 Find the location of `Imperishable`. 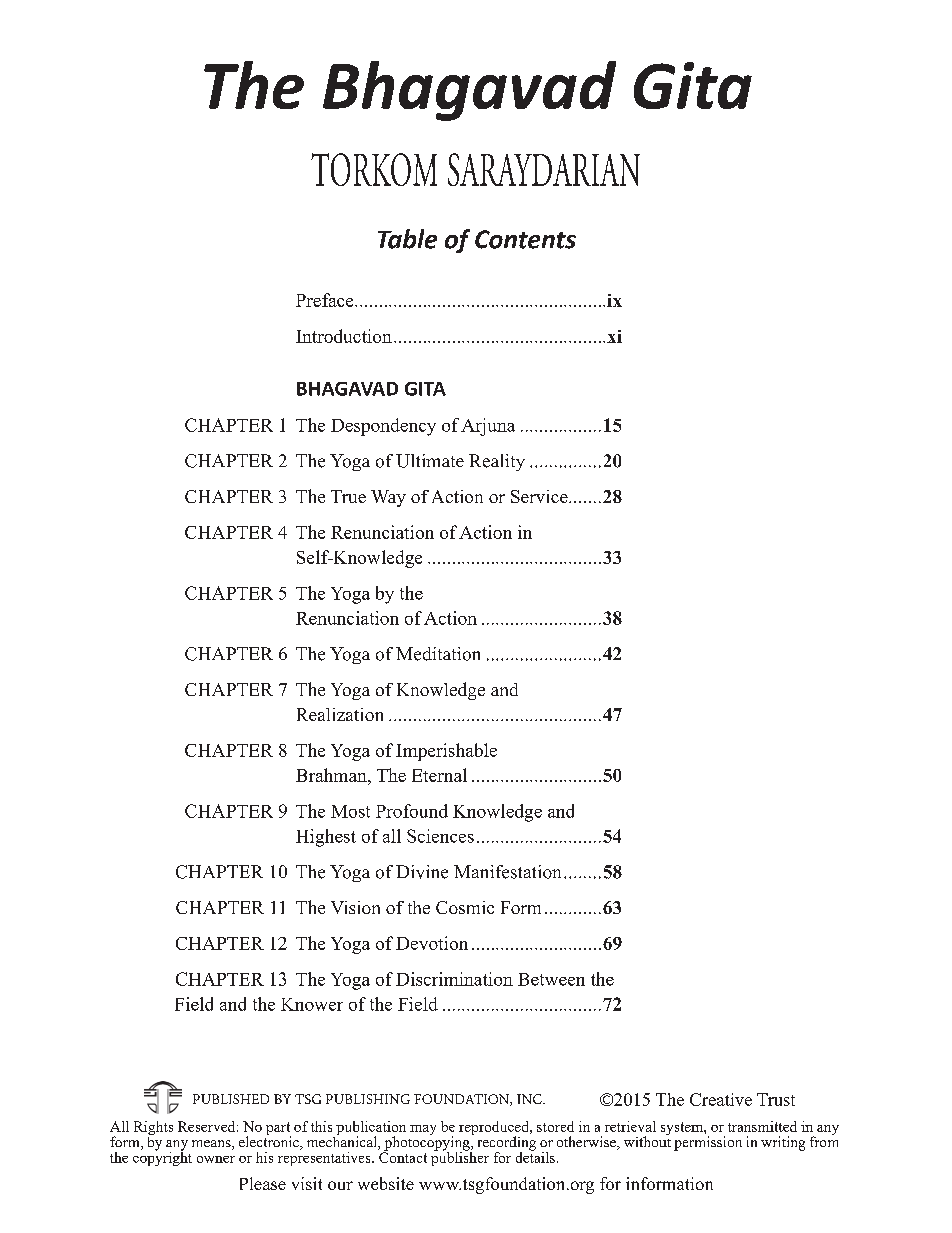

Imperishable is located at coordinates (446, 752).
